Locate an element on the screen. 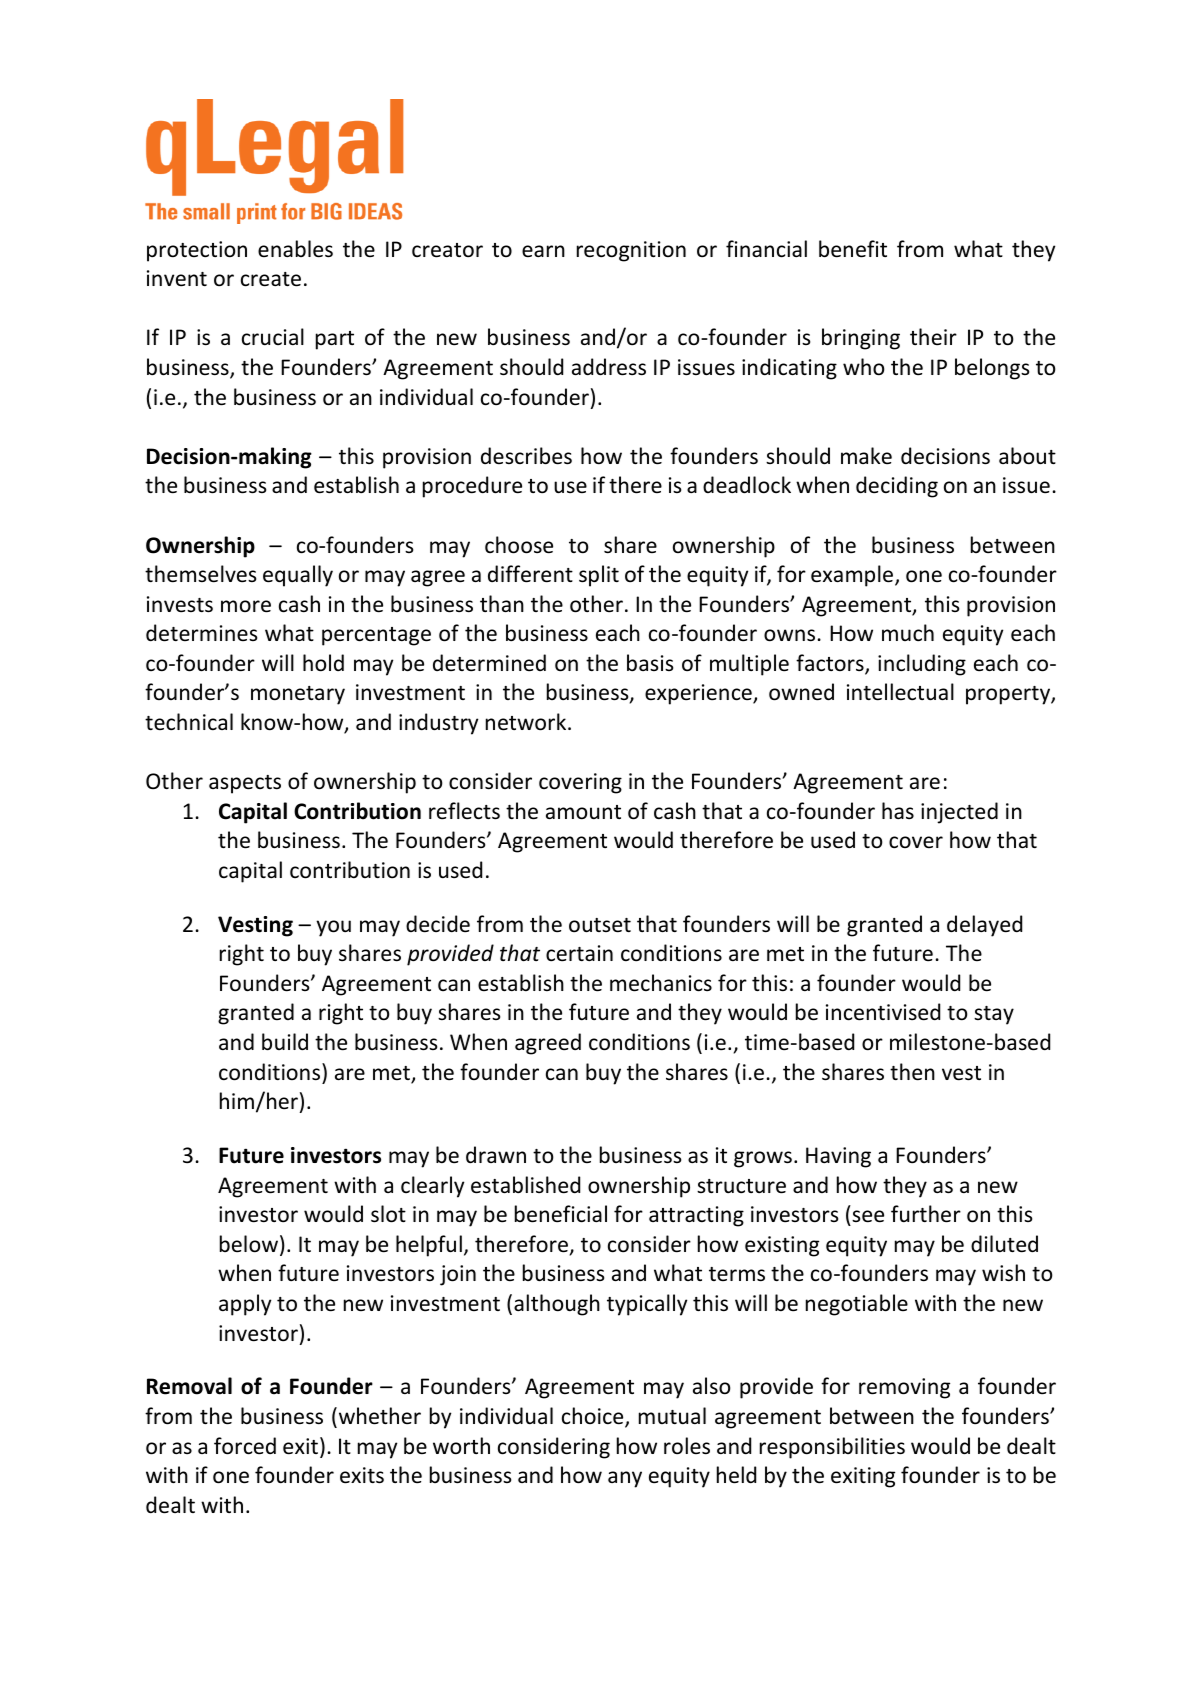 This screenshot has height=1700, width=1202. create is located at coordinates (271, 279).
